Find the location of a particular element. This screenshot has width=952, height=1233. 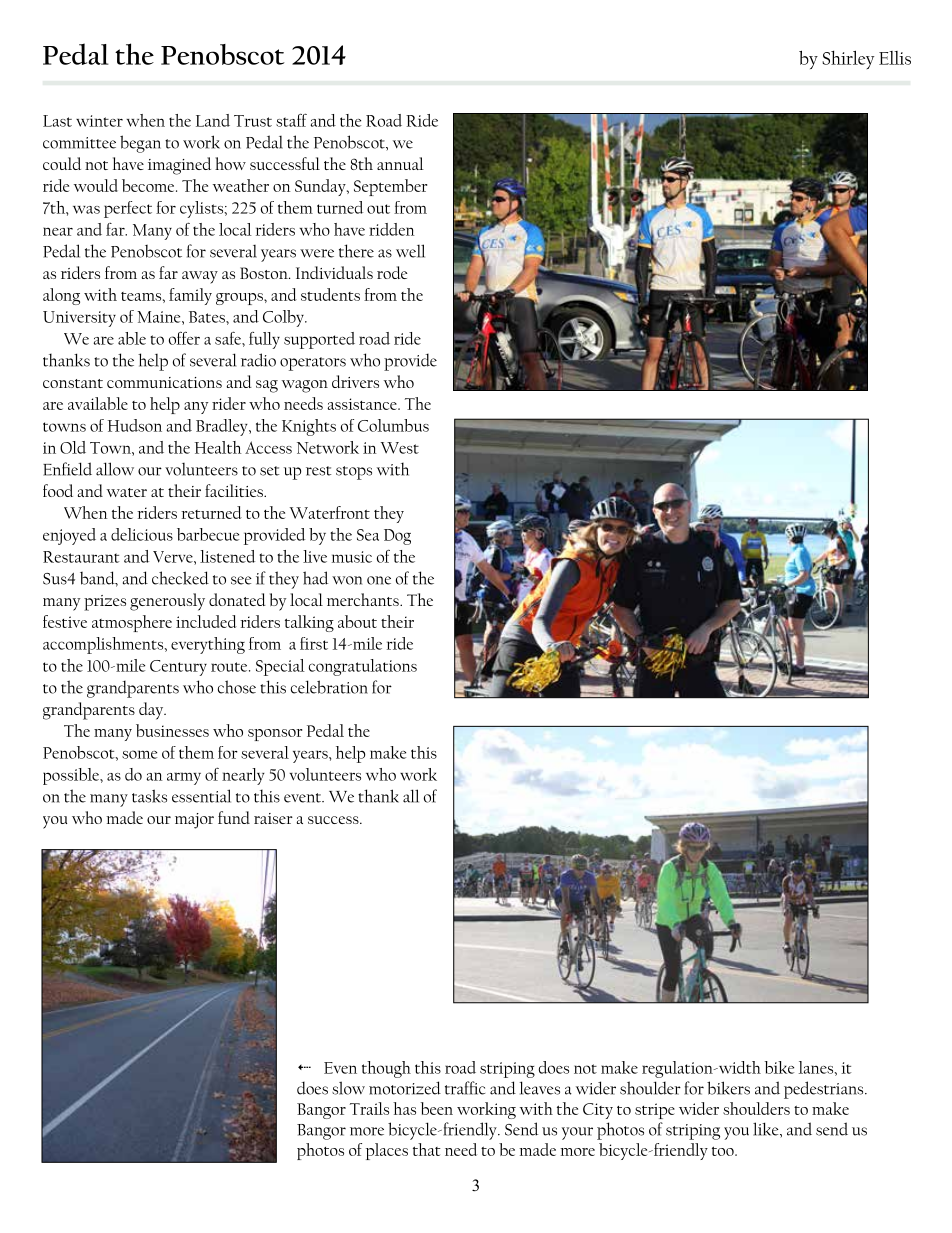

Shirley is located at coordinates (848, 59).
